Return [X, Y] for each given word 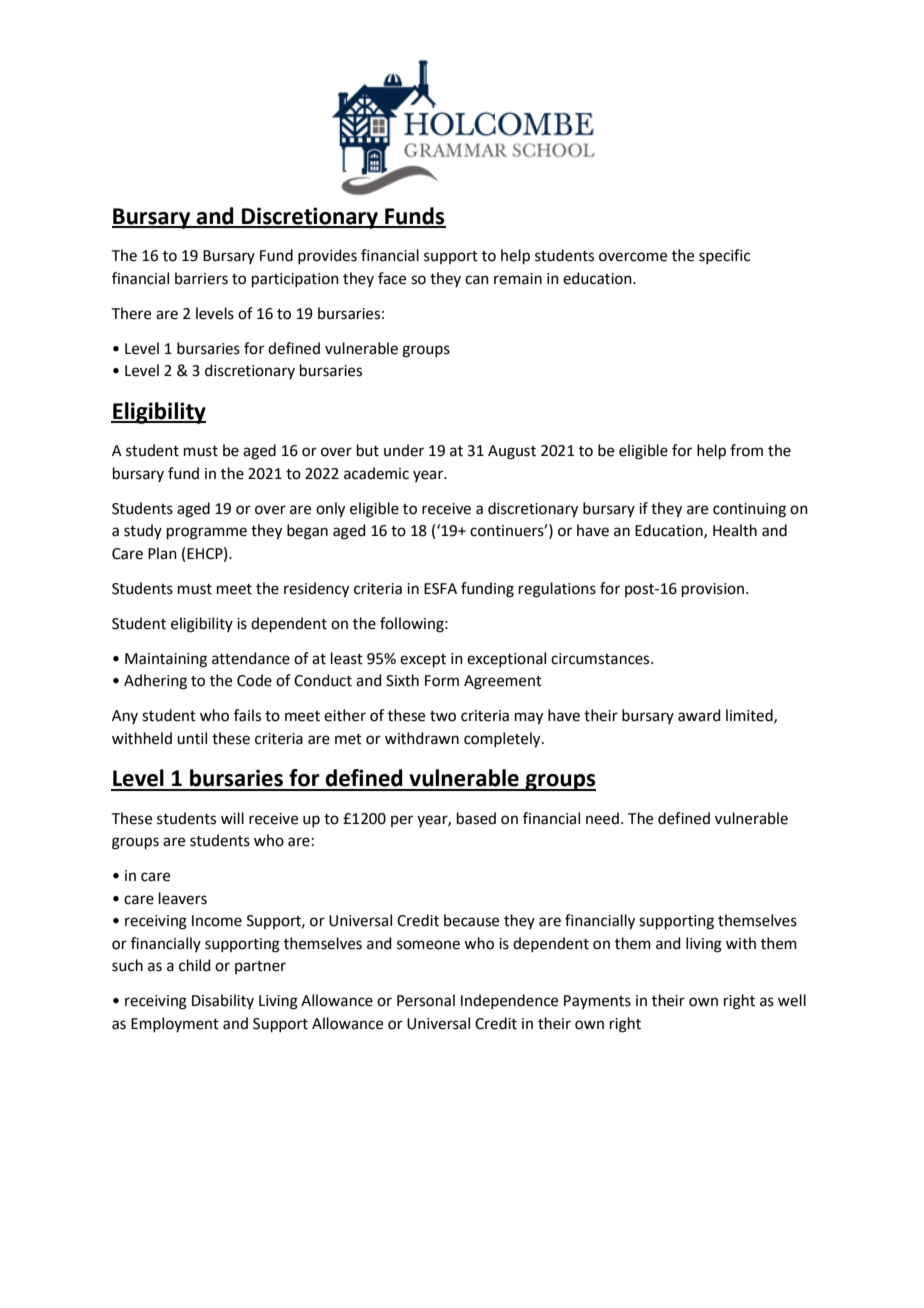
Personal [426, 1000]
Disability [223, 1001]
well [792, 1000]
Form [442, 681]
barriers [201, 278]
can [477, 280]
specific [724, 256]
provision [713, 590]
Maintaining [166, 660]
